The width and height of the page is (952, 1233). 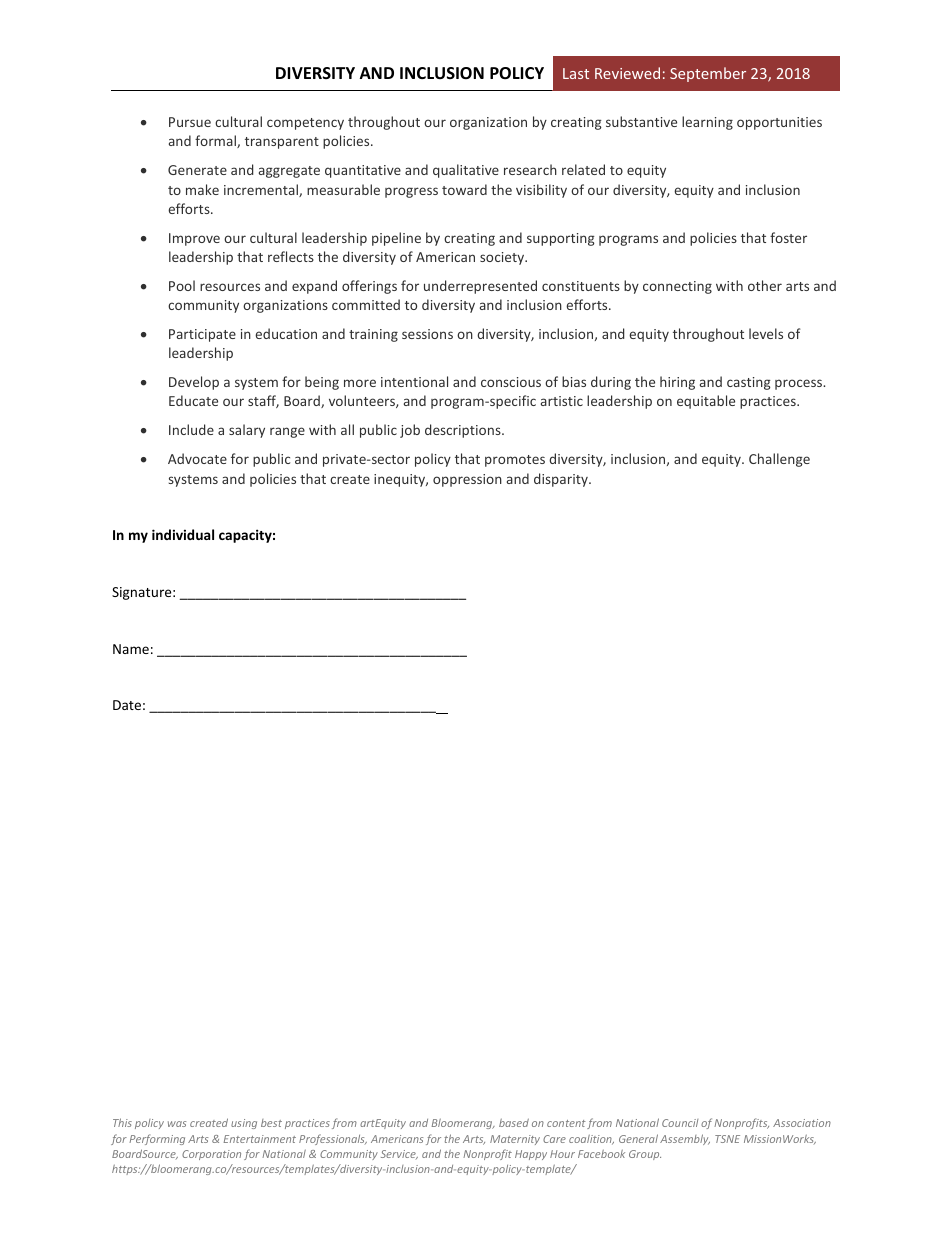 What do you see at coordinates (466, 171) in the page?
I see `qualitative` at bounding box center [466, 171].
